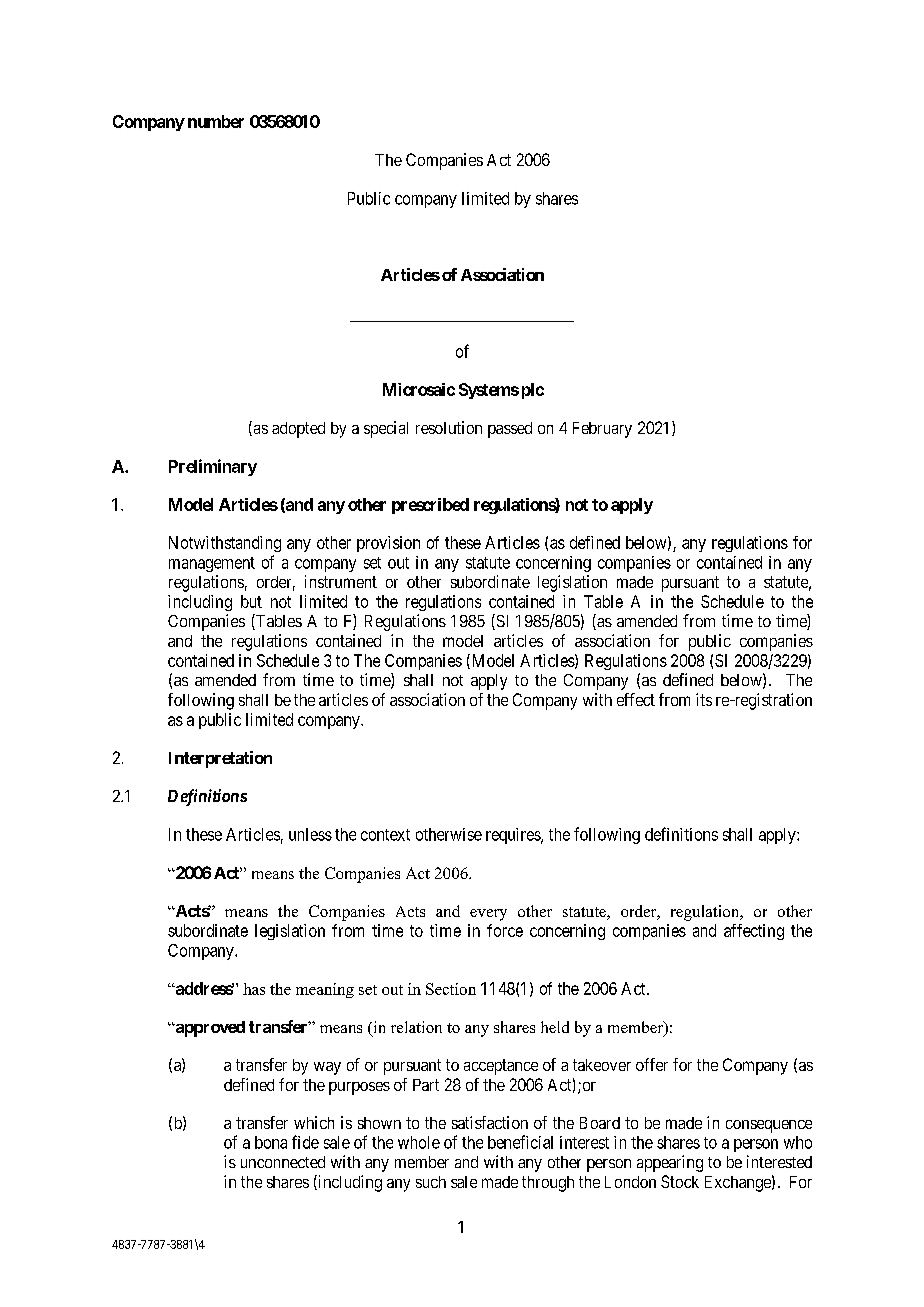 The width and height of the screenshot is (924, 1307). What do you see at coordinates (310, 834) in the screenshot?
I see `unless` at bounding box center [310, 834].
